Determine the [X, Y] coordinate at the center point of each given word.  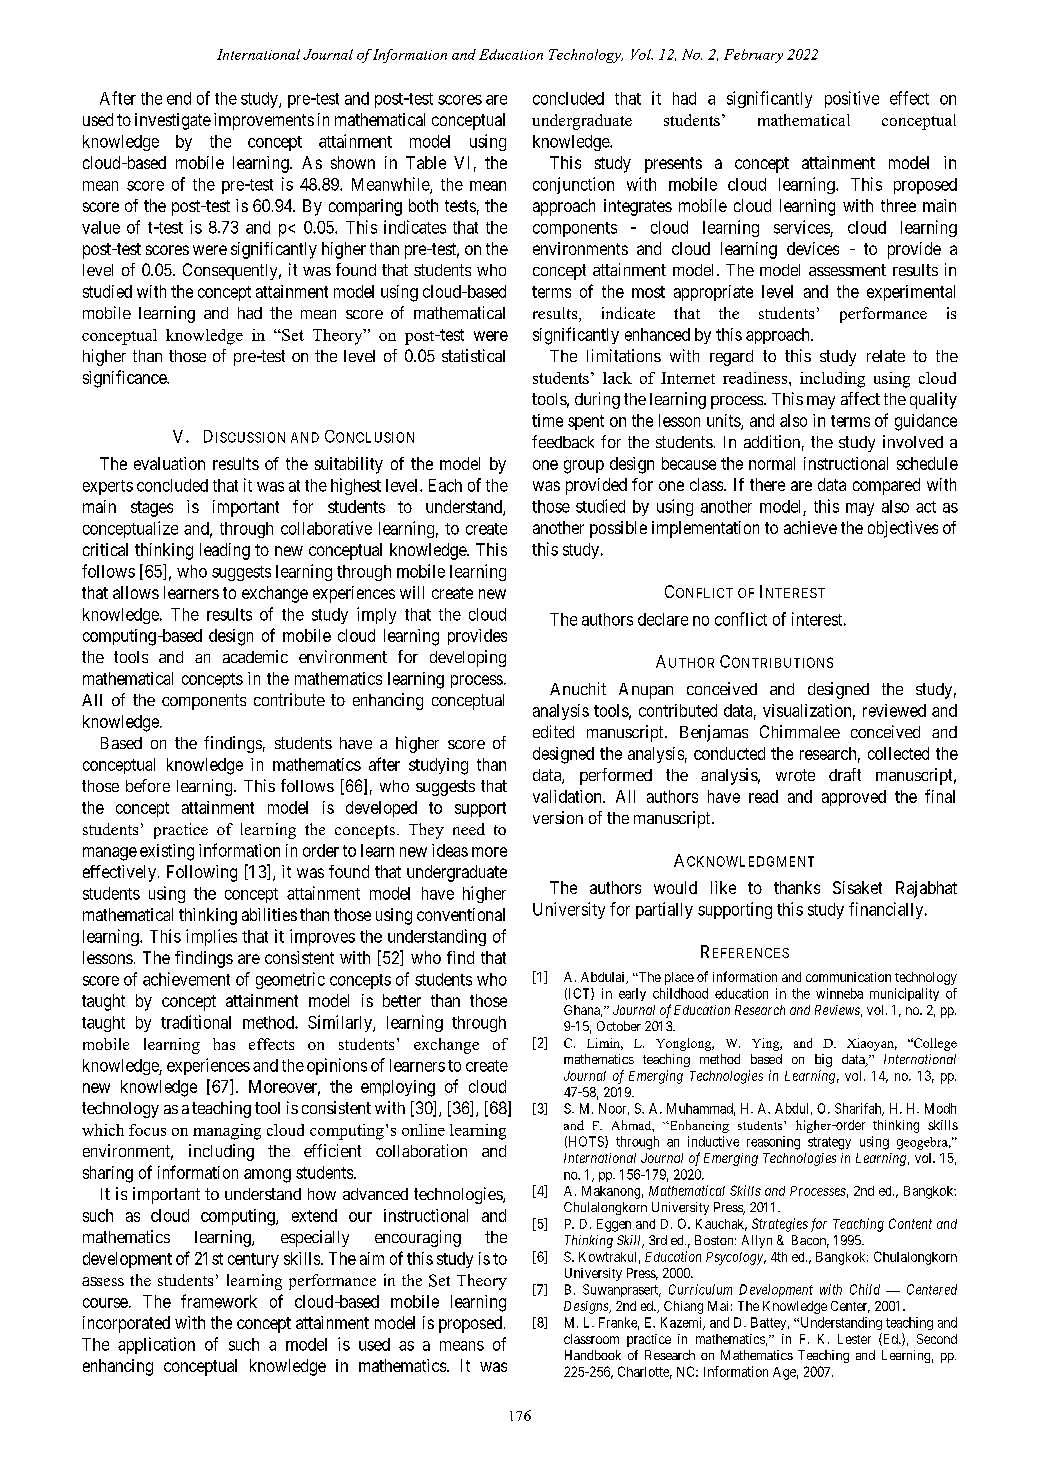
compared [886, 486]
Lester [854, 1339]
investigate [173, 121]
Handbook [593, 1355]
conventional [461, 914]
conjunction [573, 185]
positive [852, 99]
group [584, 467]
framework [219, 1301]
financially [887, 910]
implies [211, 937]
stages [152, 509]
